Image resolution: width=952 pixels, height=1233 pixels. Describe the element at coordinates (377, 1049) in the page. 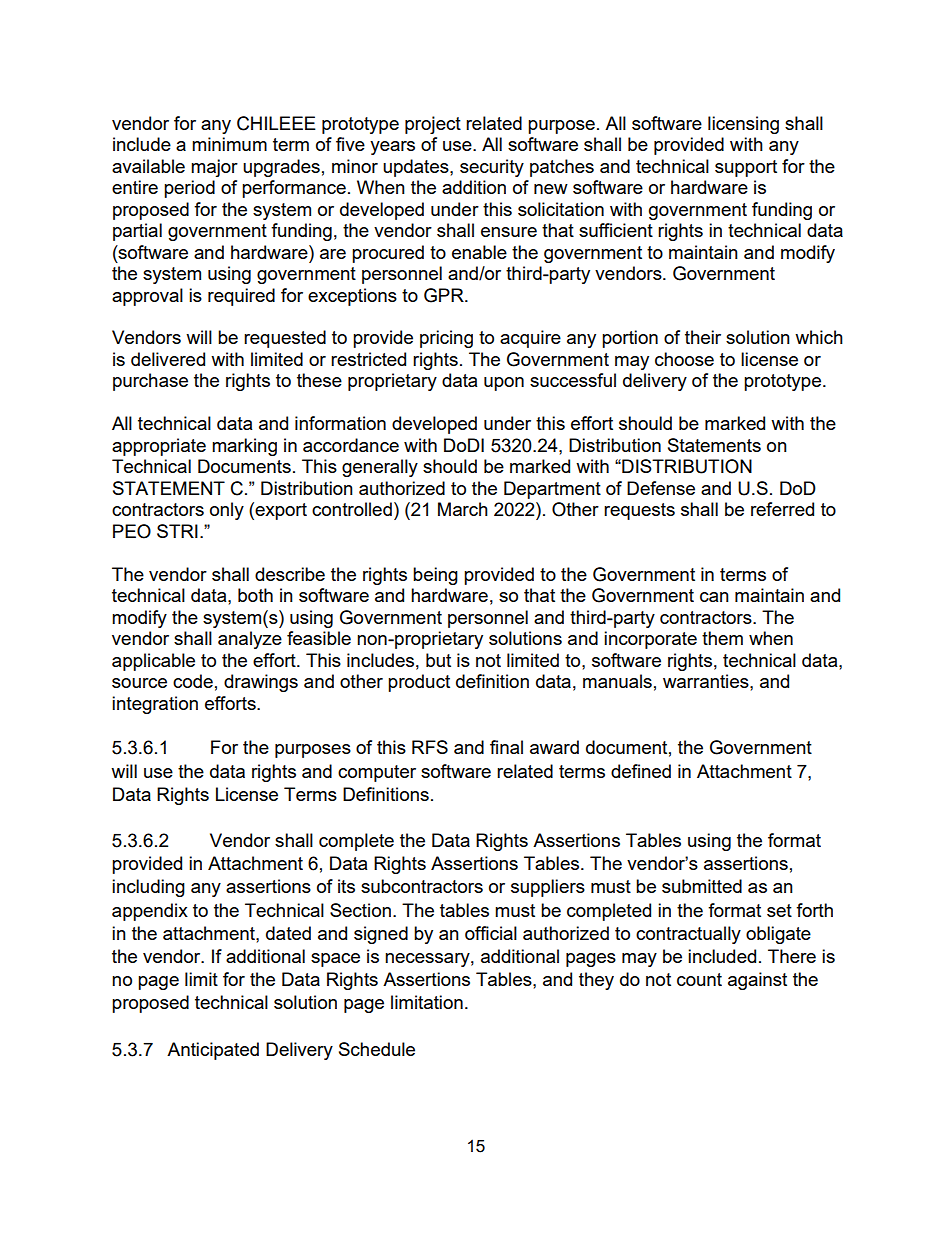

I see `Schedule` at that location.
